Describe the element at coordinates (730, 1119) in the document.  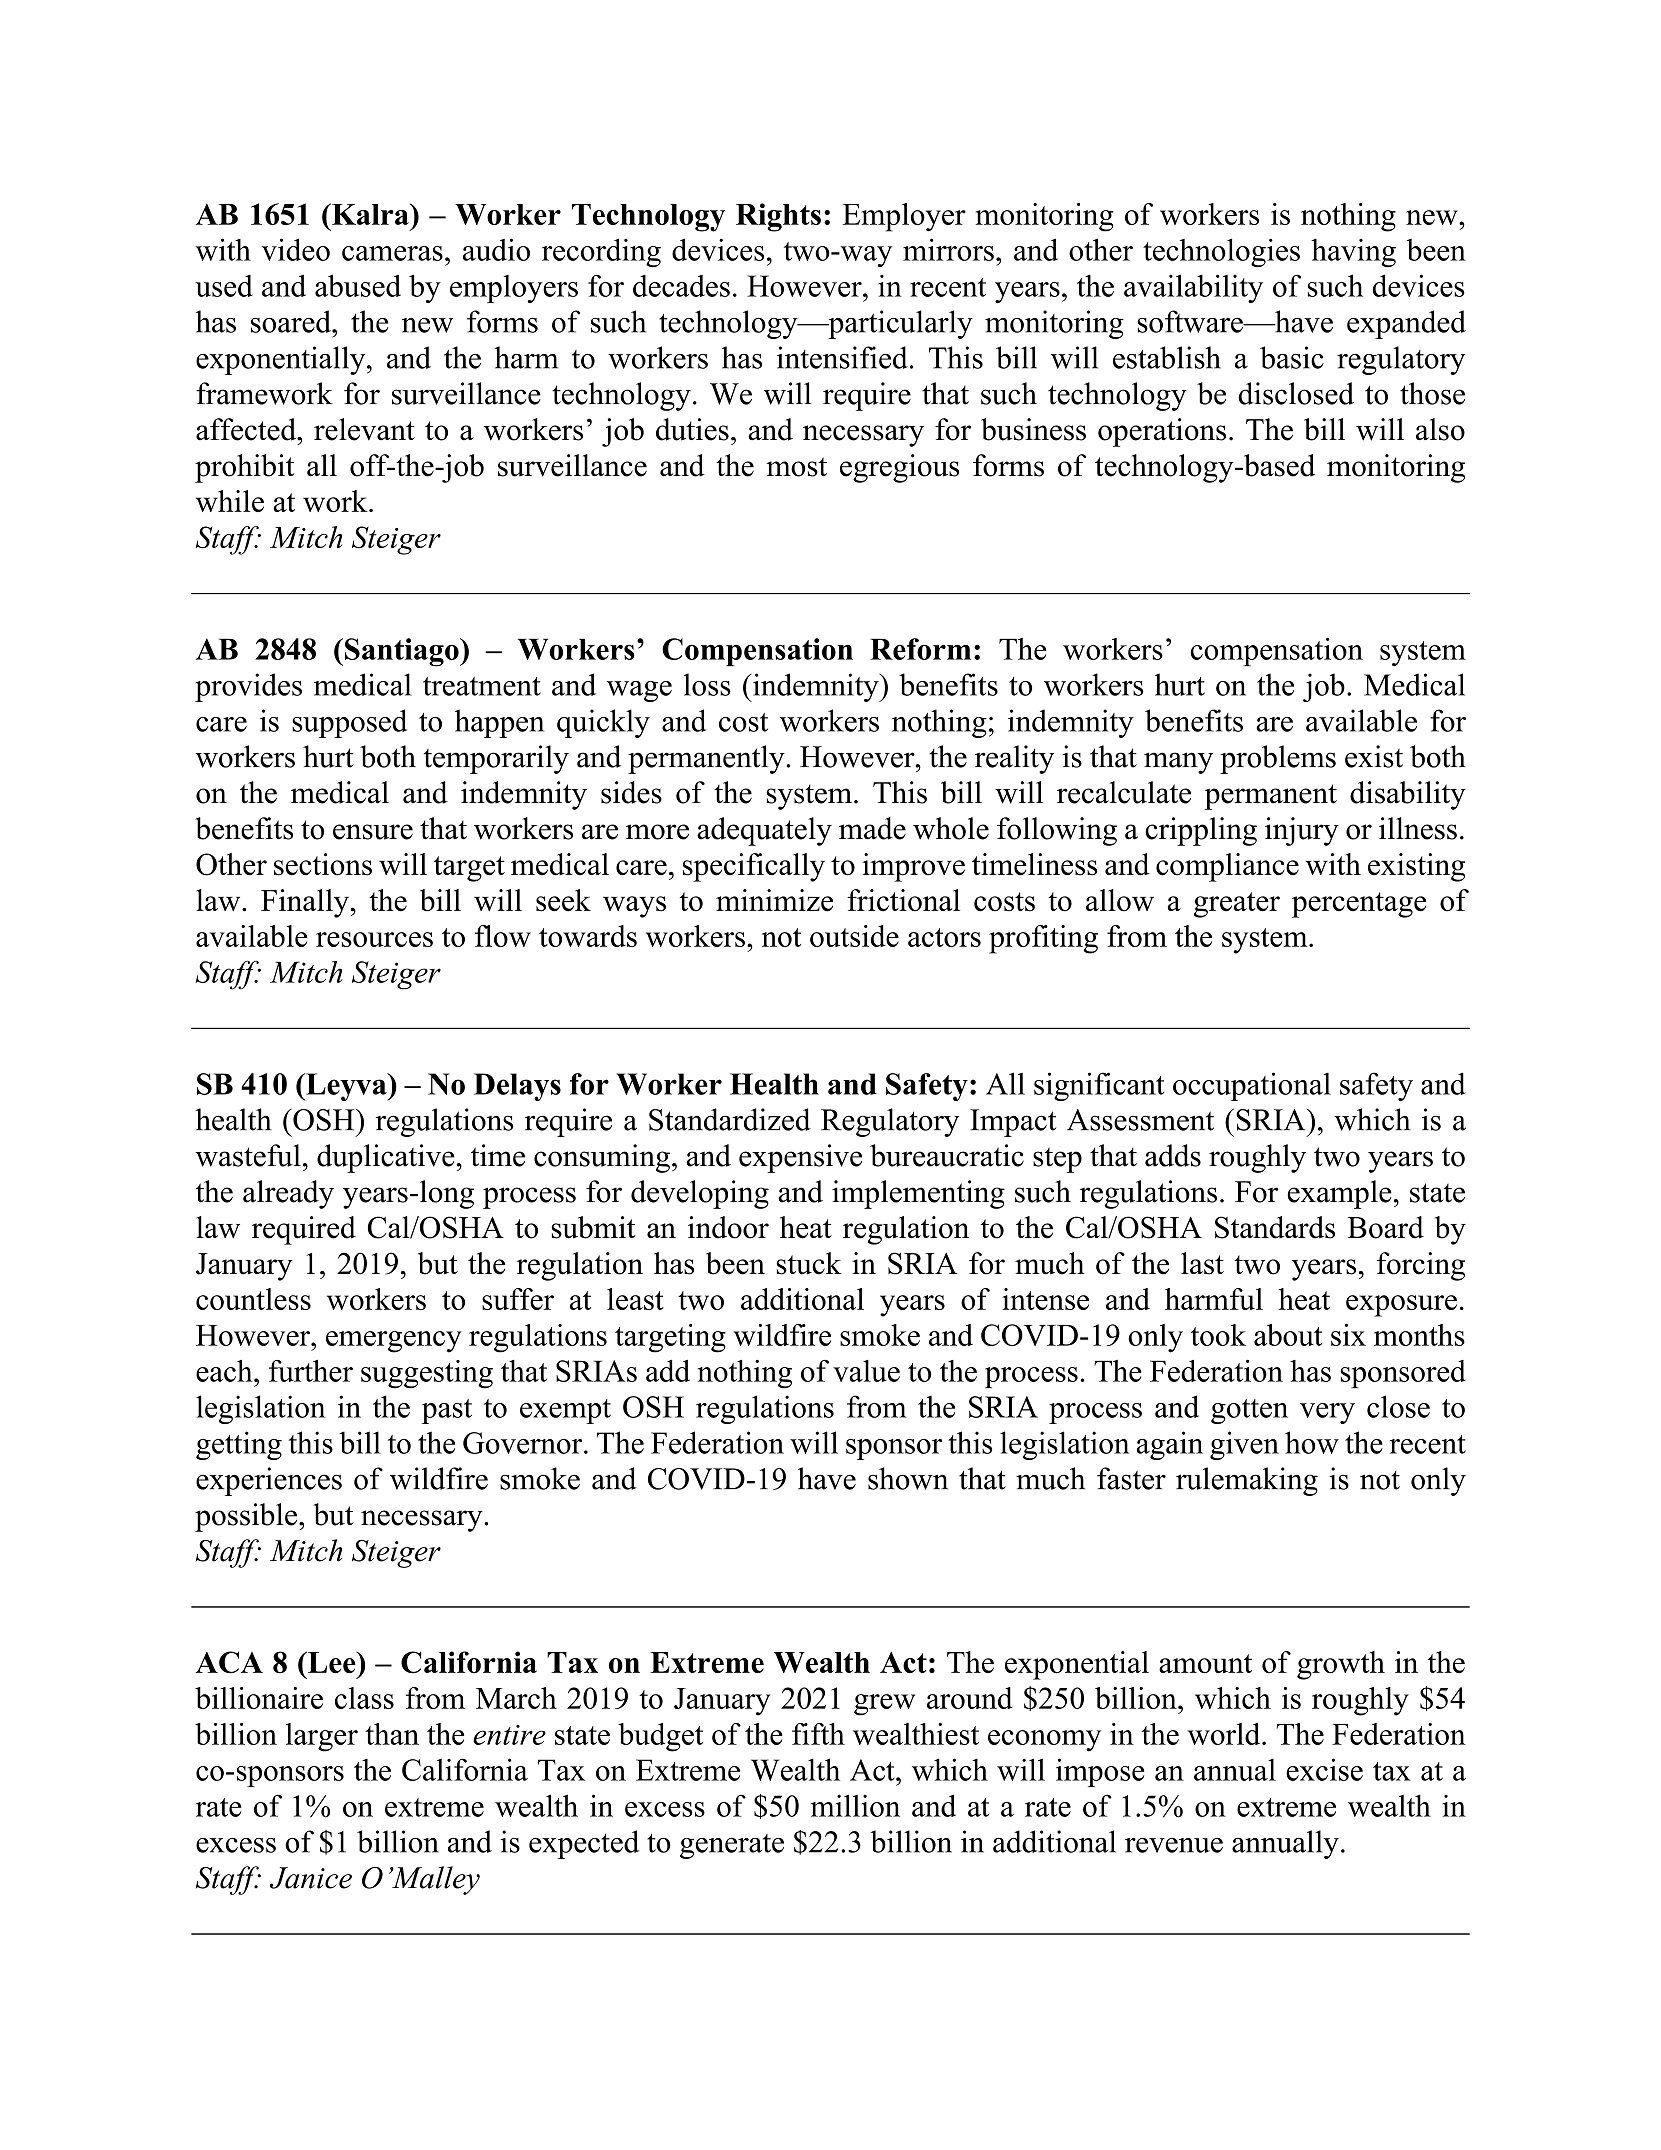
I see `Standardized` at that location.
